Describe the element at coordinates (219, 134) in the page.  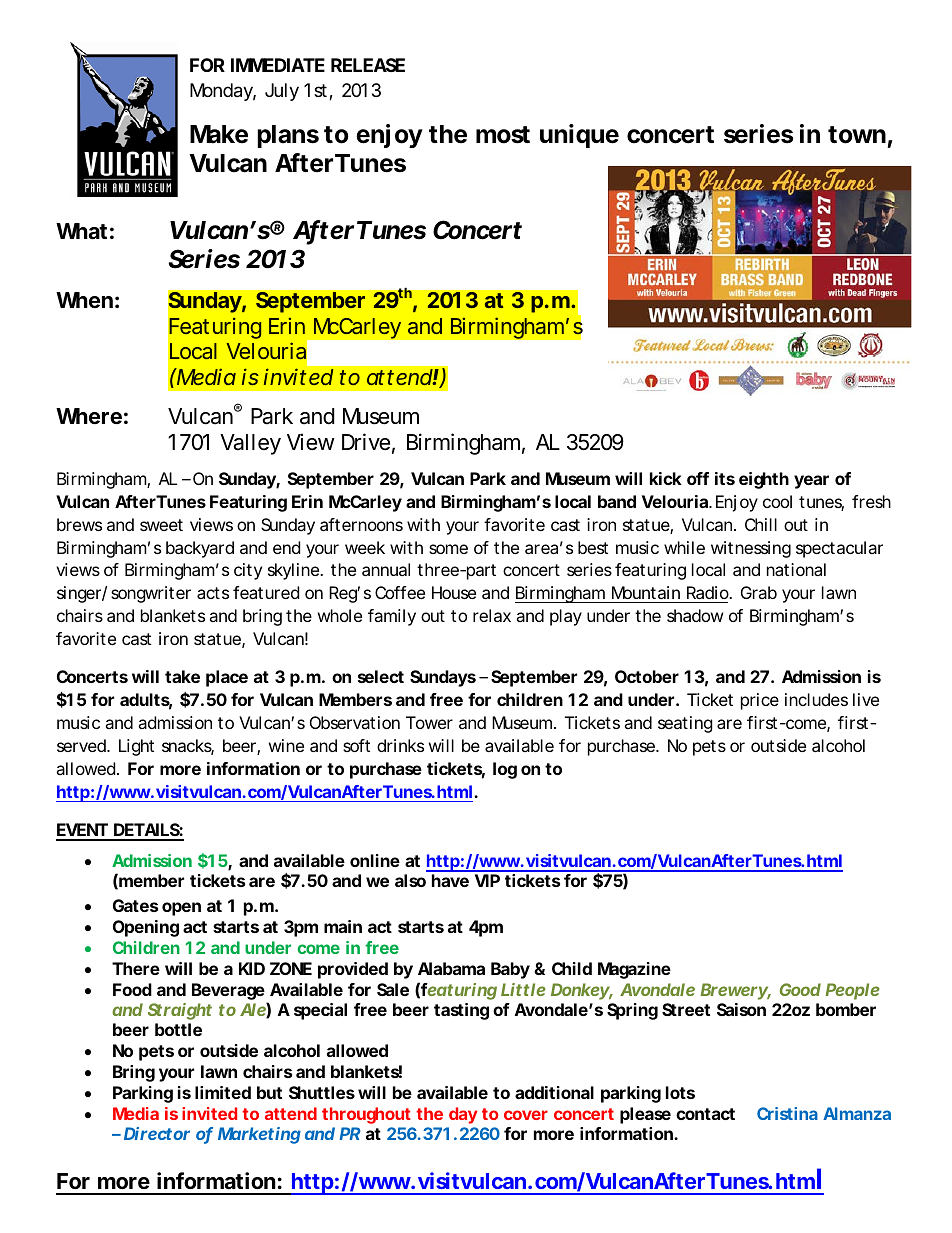
I see `Make` at that location.
